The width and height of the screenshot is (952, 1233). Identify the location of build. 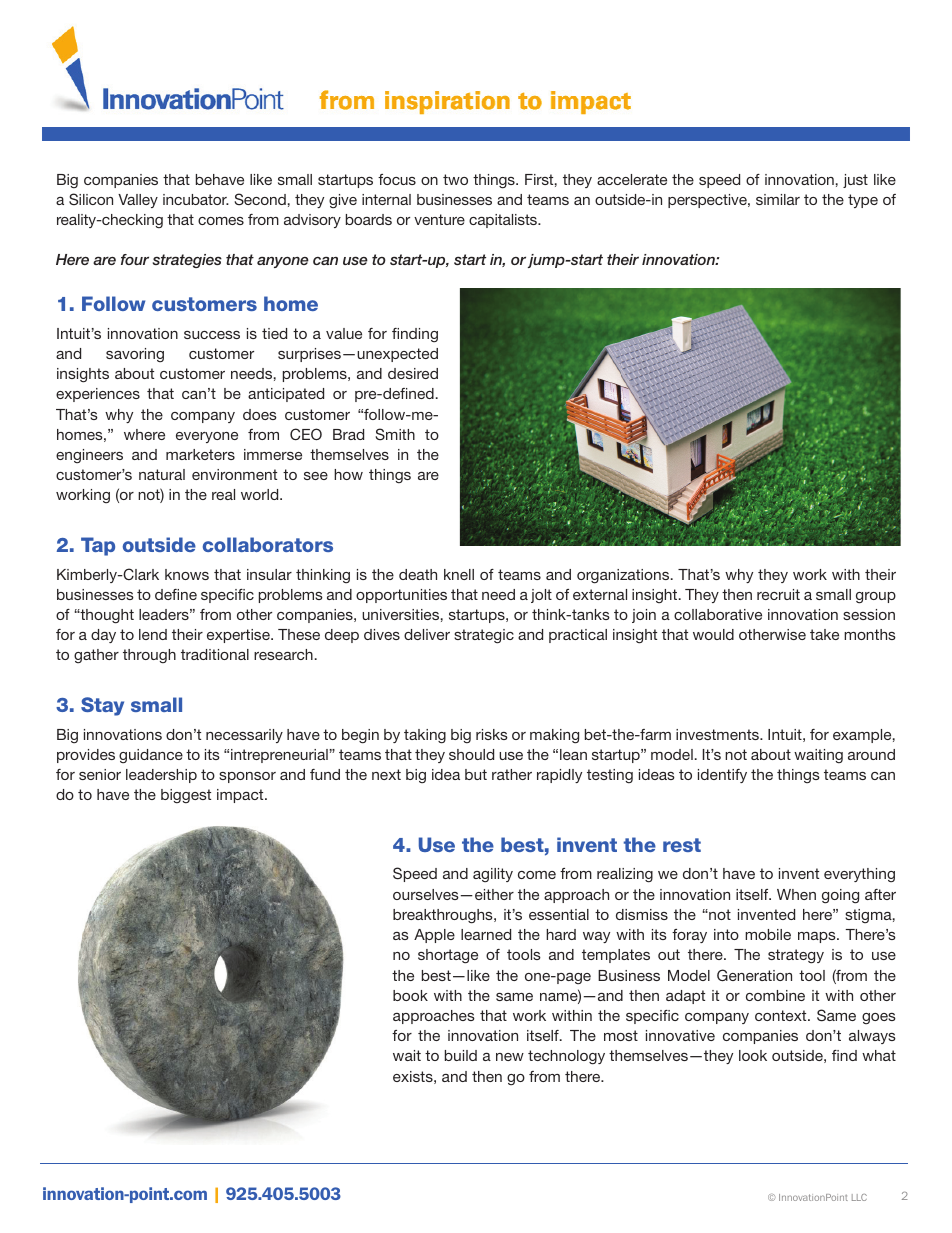
(461, 1055).
